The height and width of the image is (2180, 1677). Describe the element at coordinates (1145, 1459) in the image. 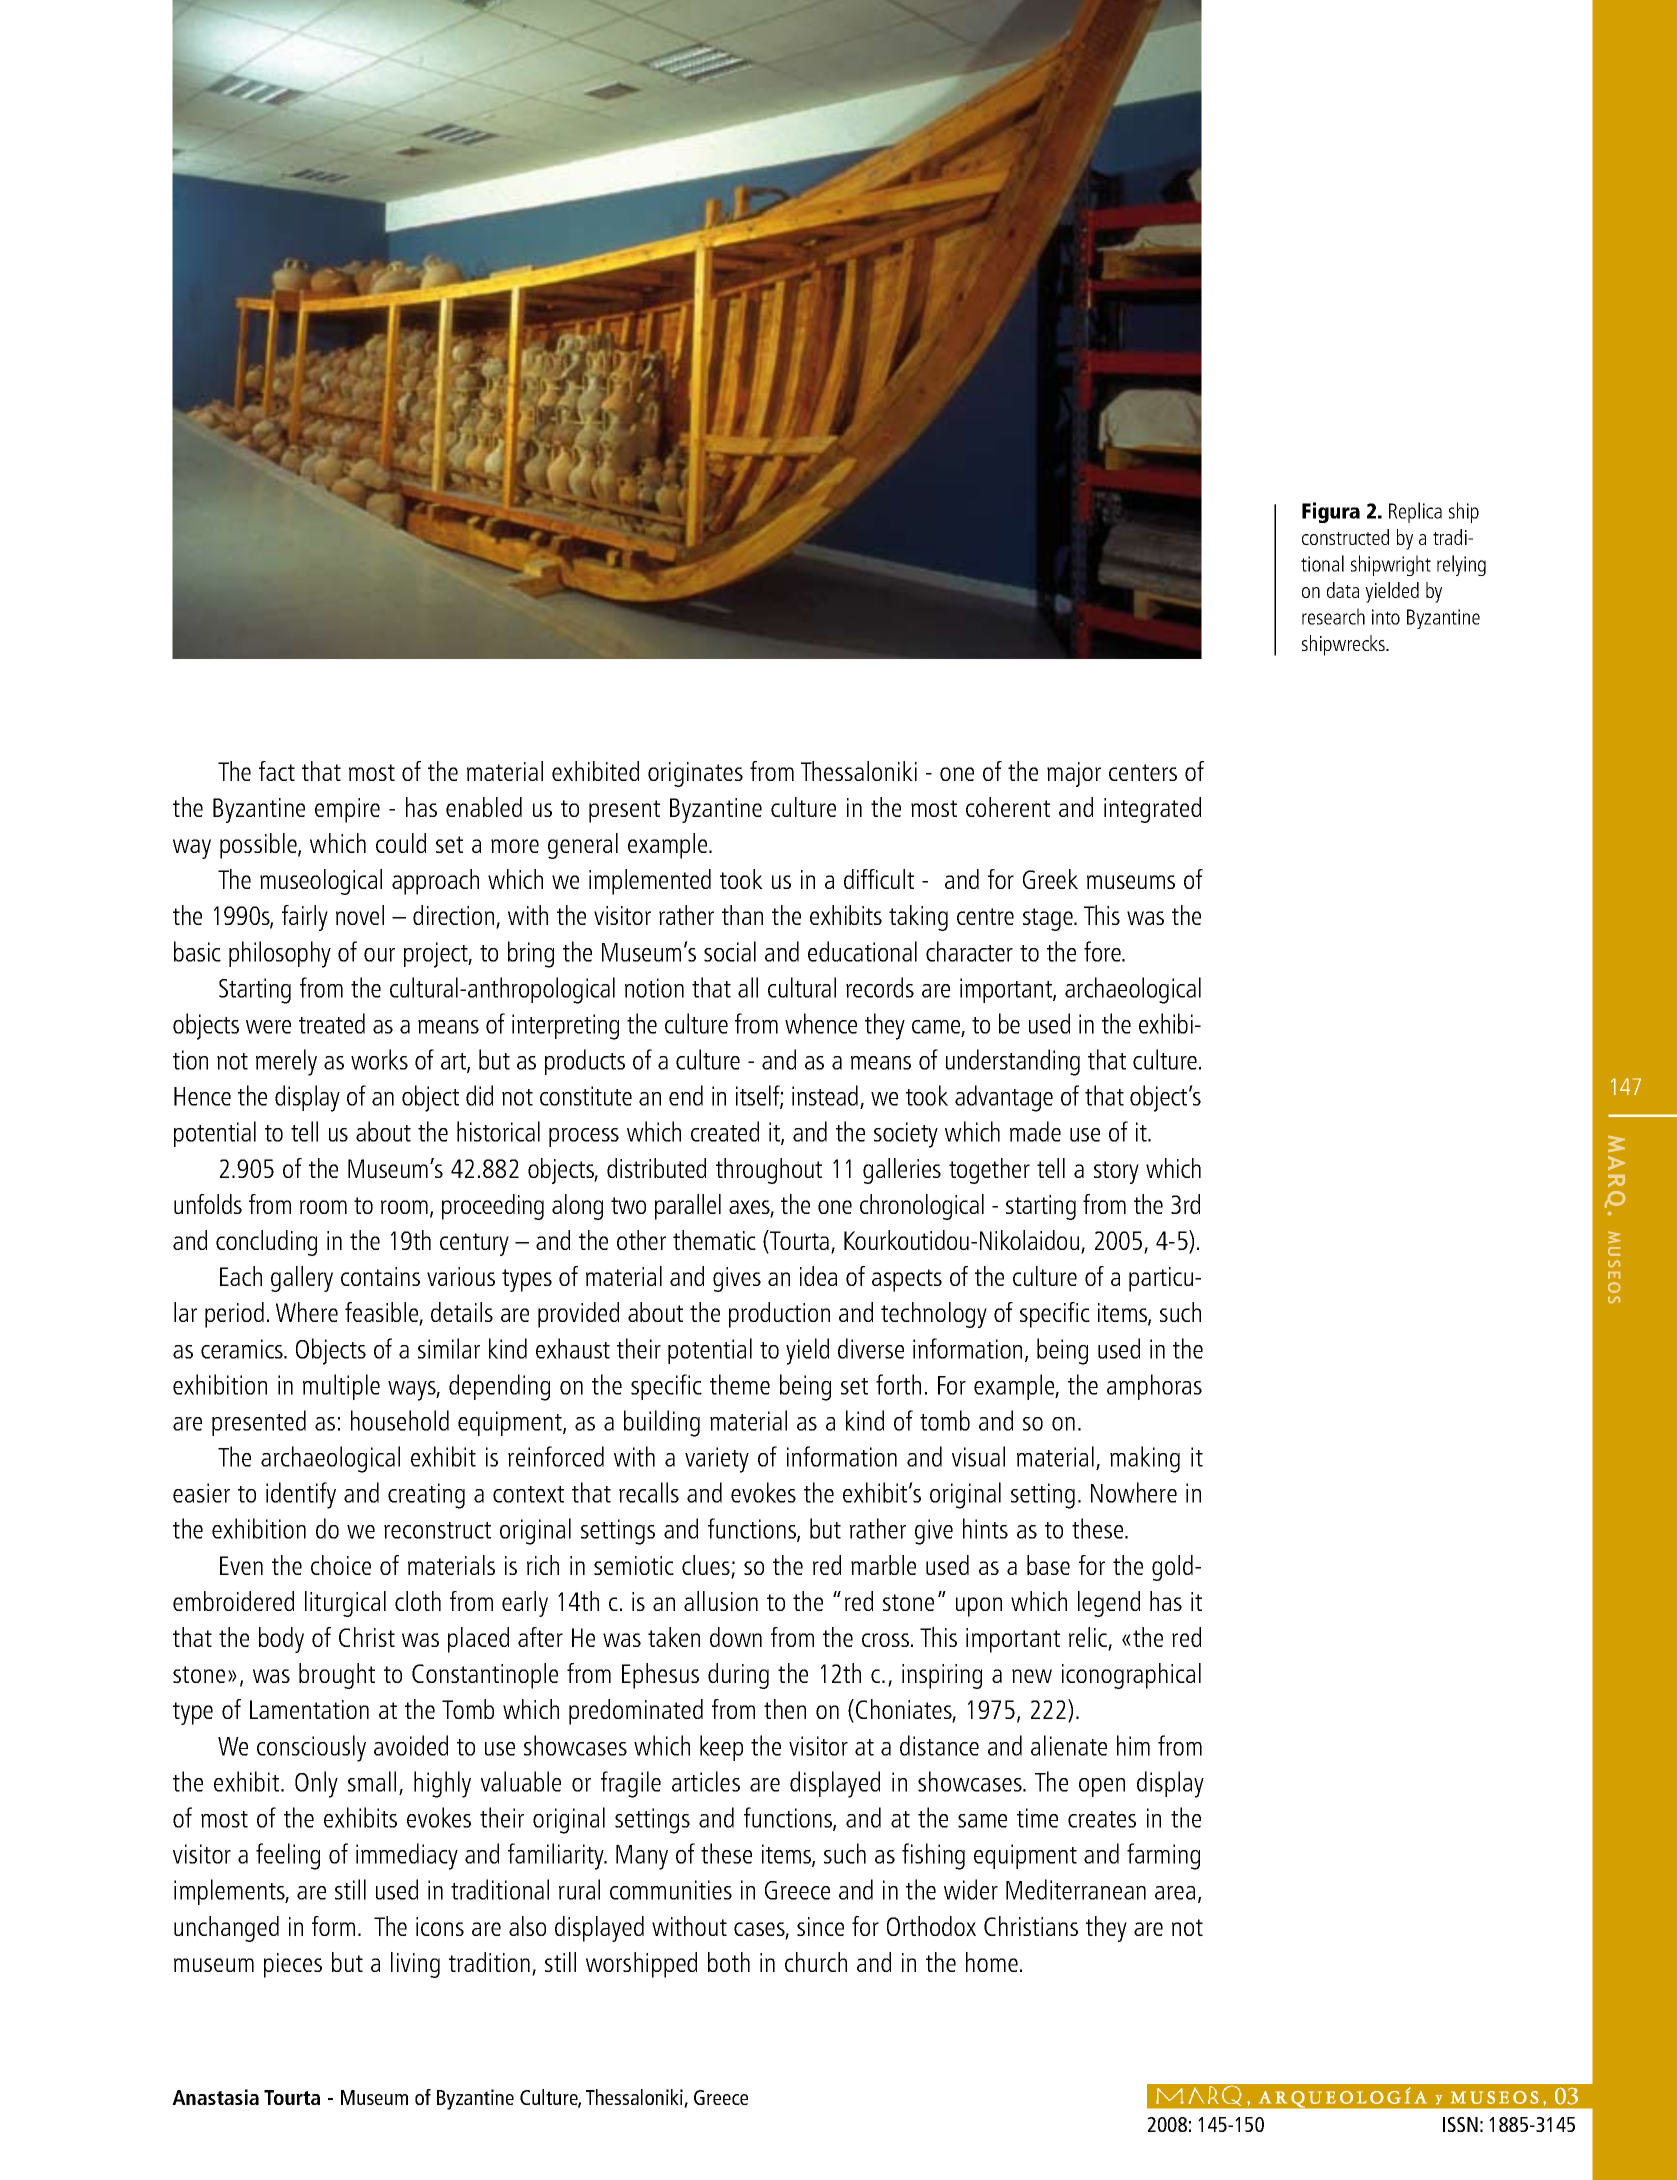

I see `making` at that location.
